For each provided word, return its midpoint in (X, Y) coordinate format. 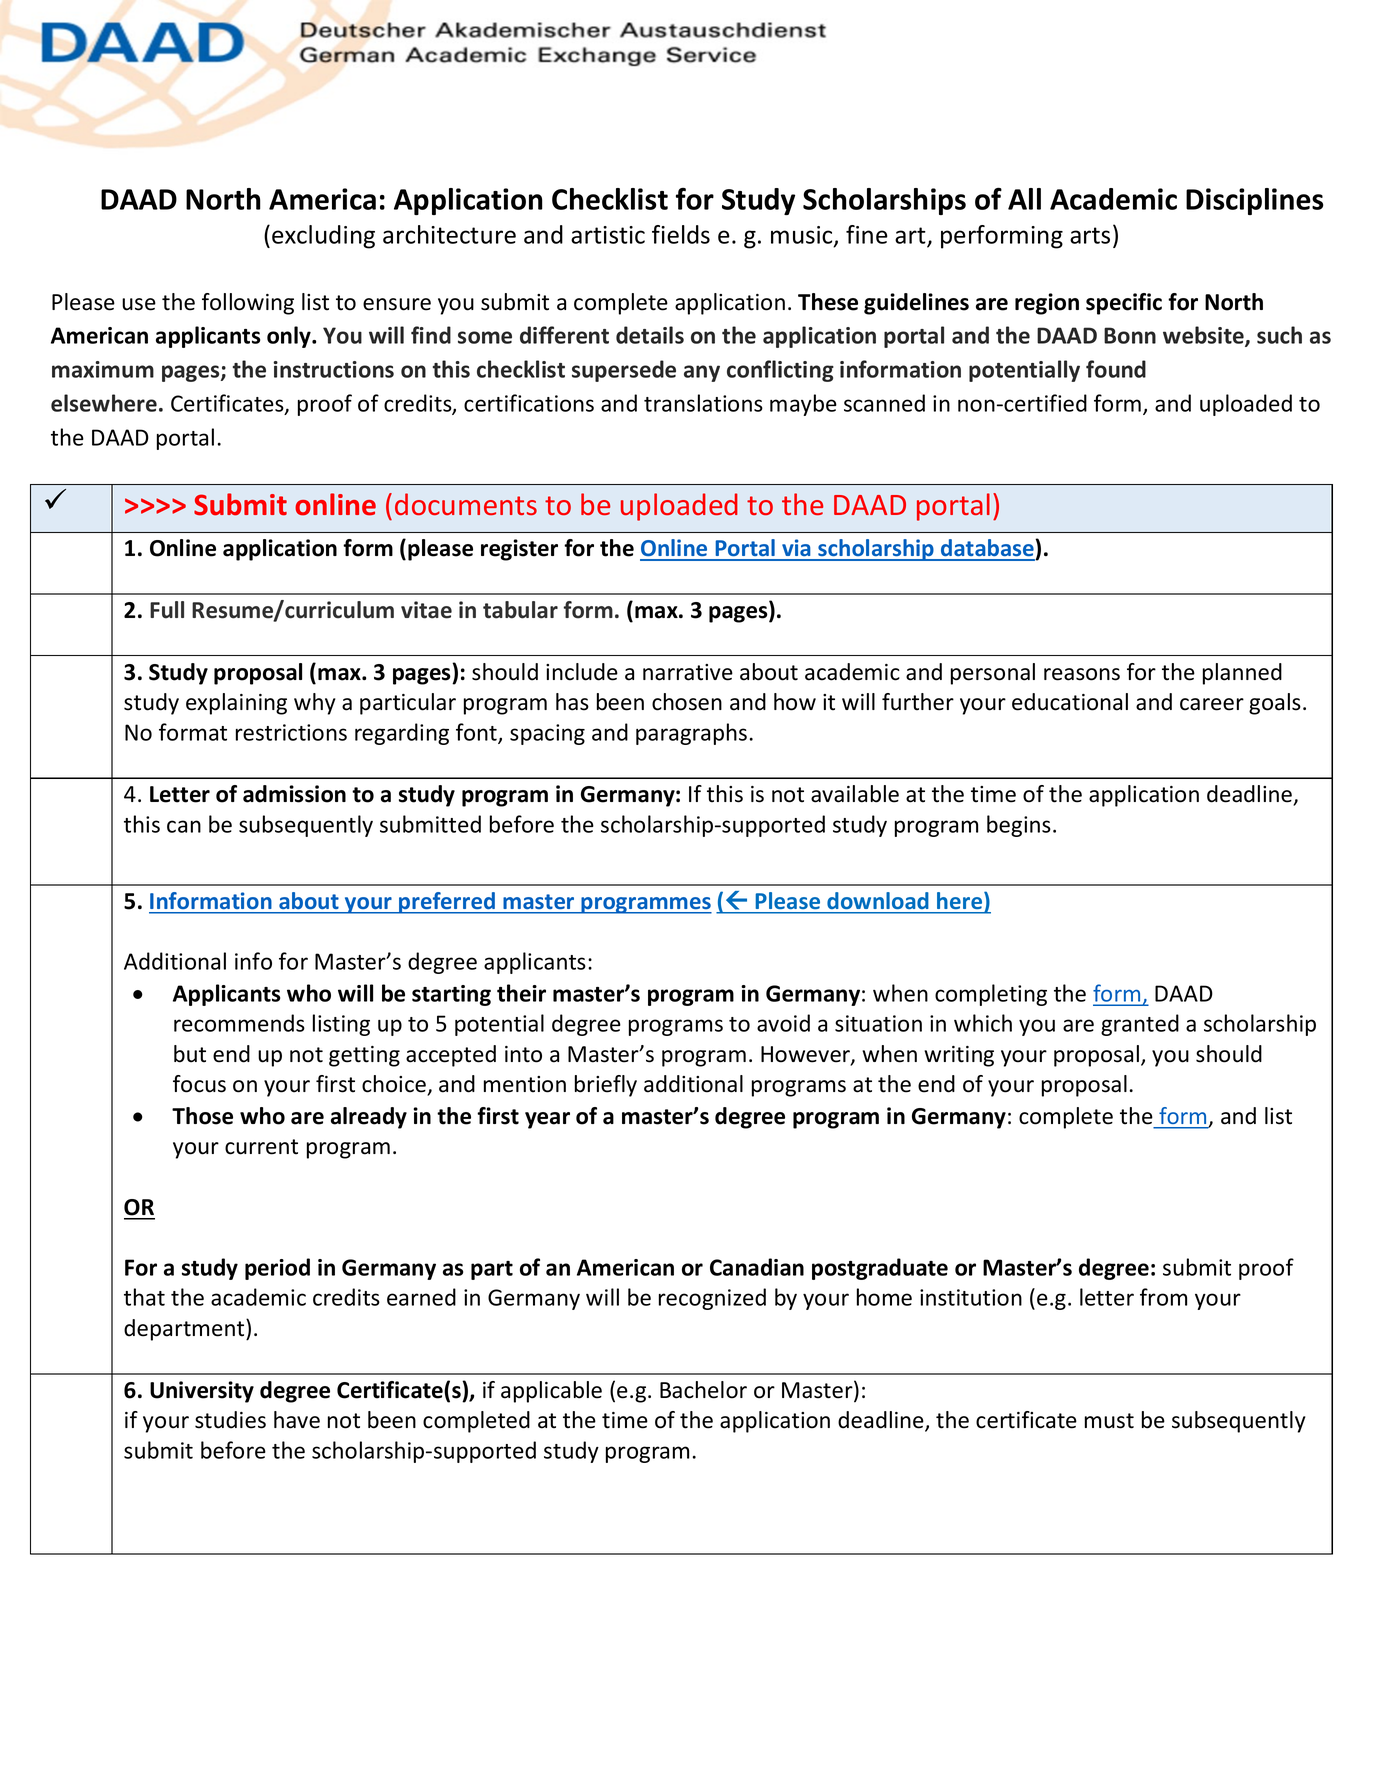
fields (681, 234)
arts (1090, 235)
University (202, 1392)
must (1109, 1421)
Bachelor (703, 1390)
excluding (323, 237)
